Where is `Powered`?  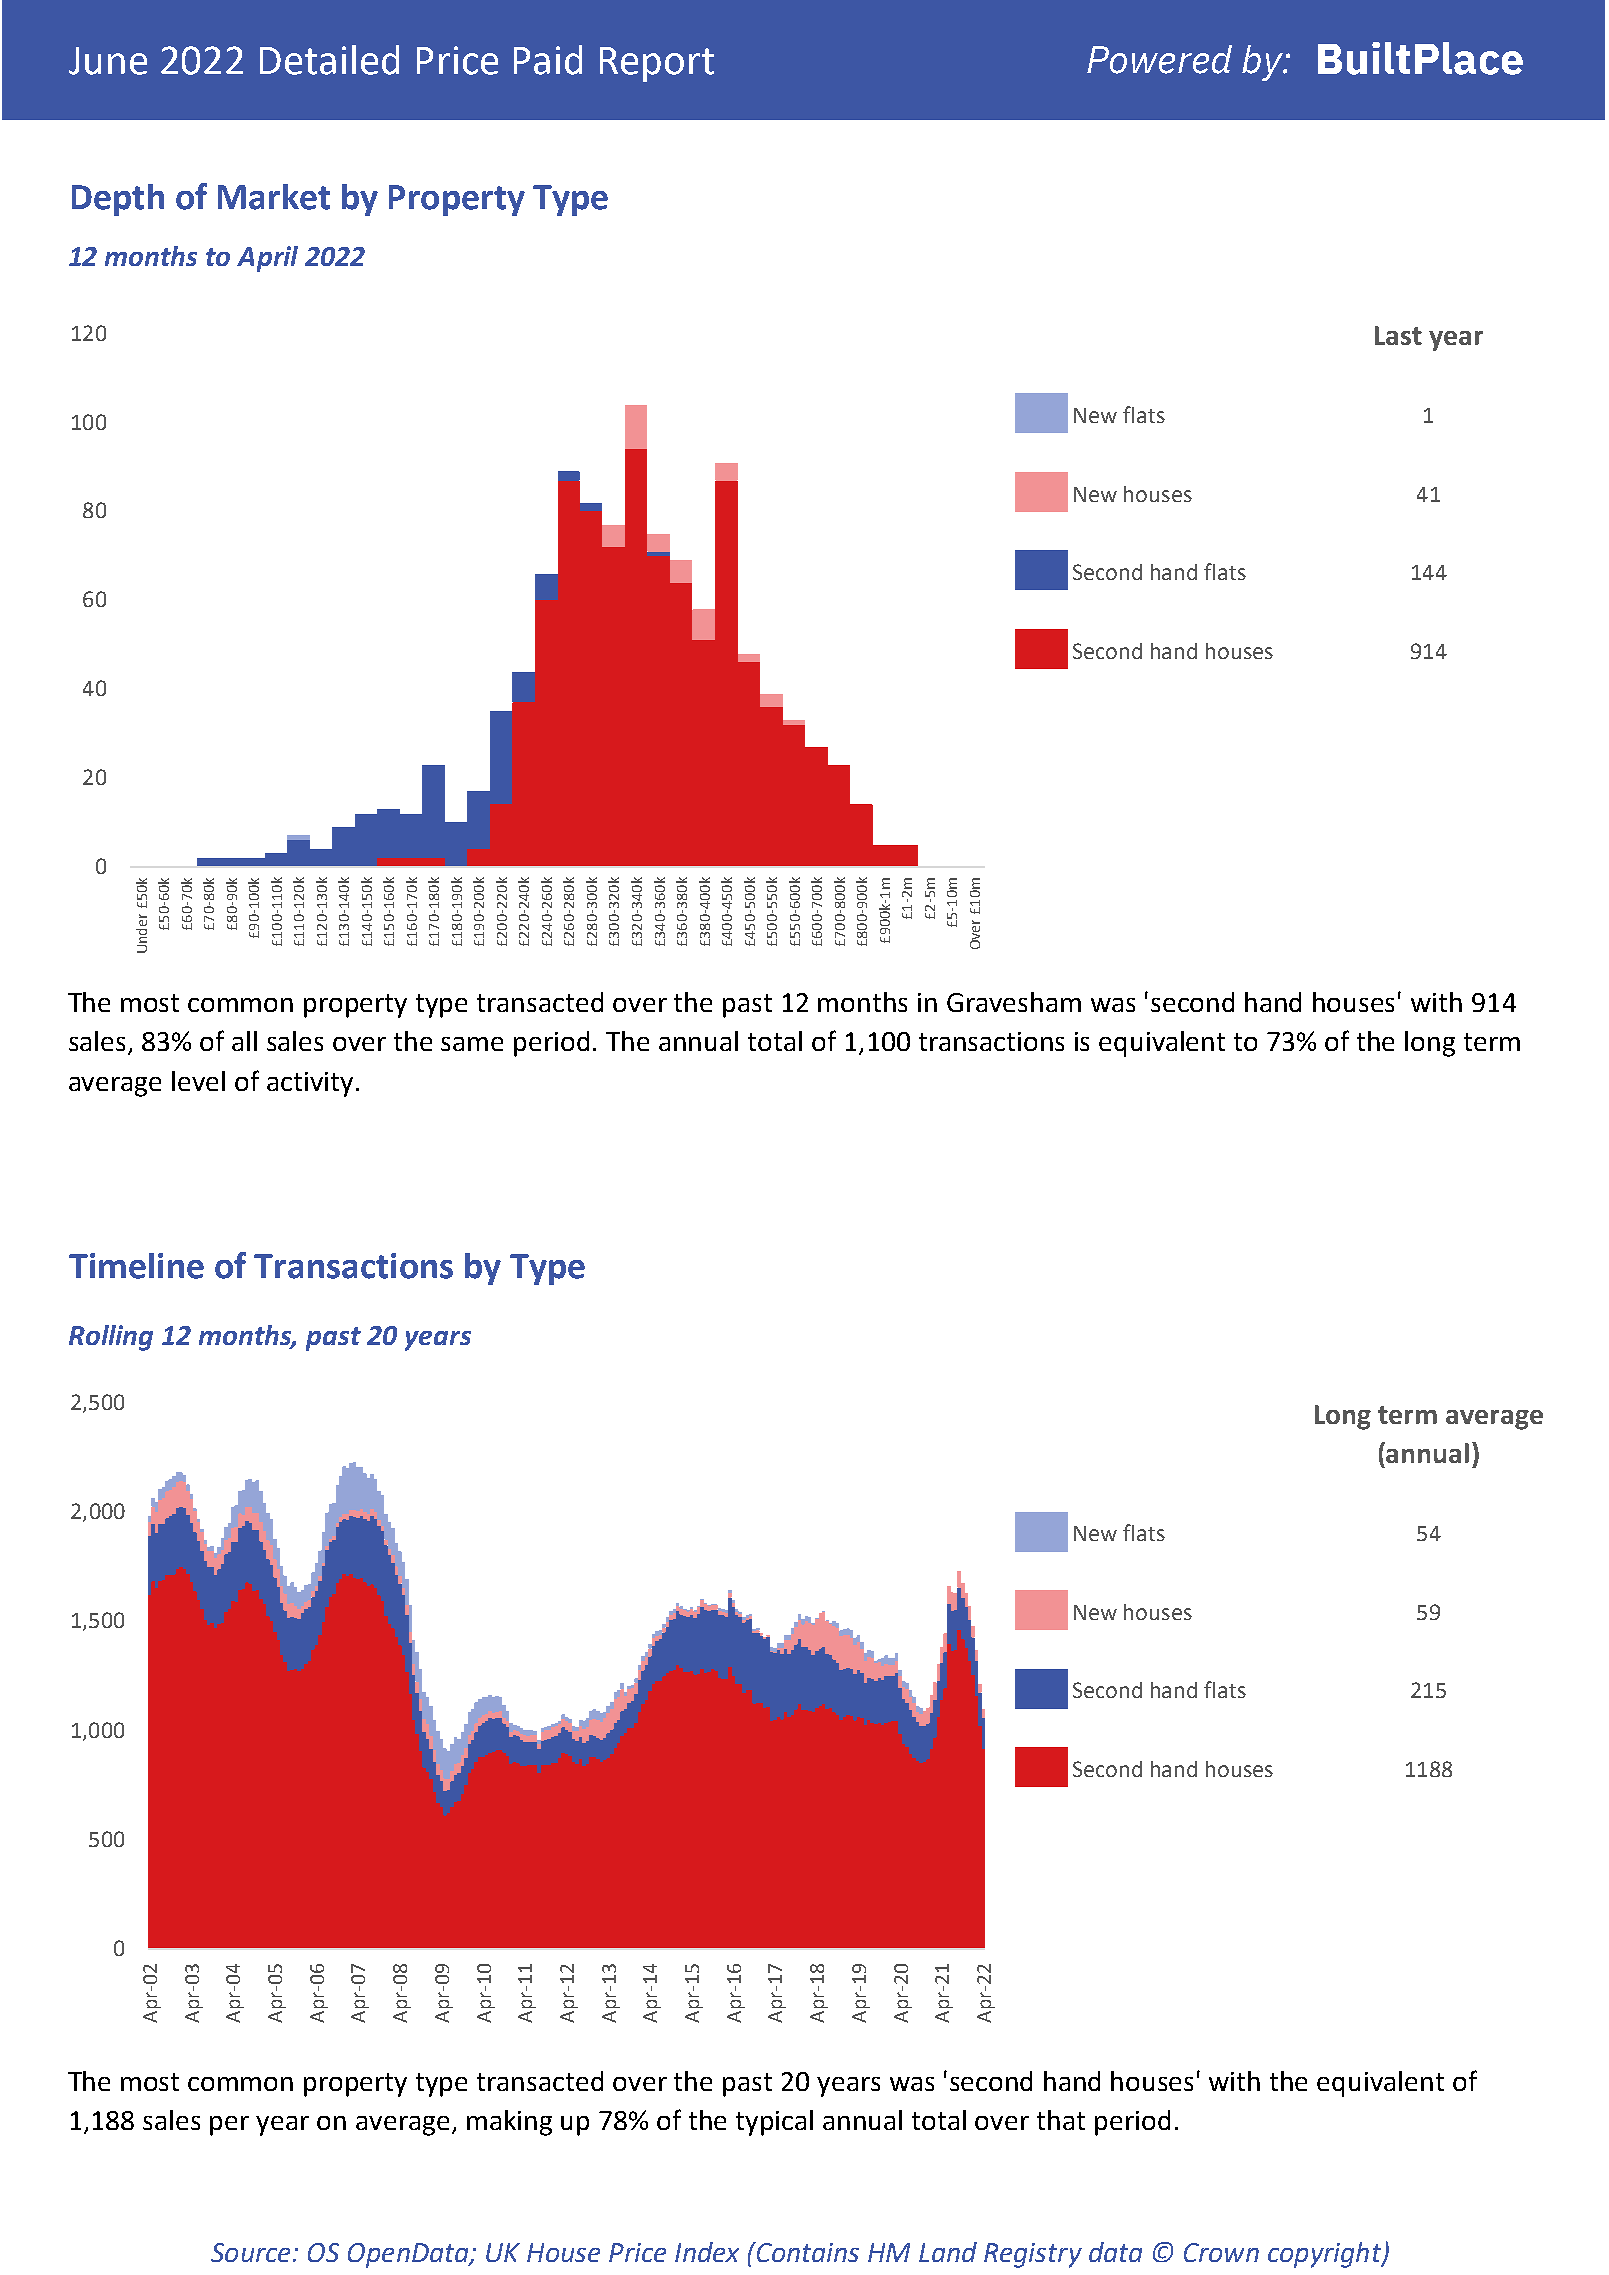
Powered is located at coordinates (1159, 59).
